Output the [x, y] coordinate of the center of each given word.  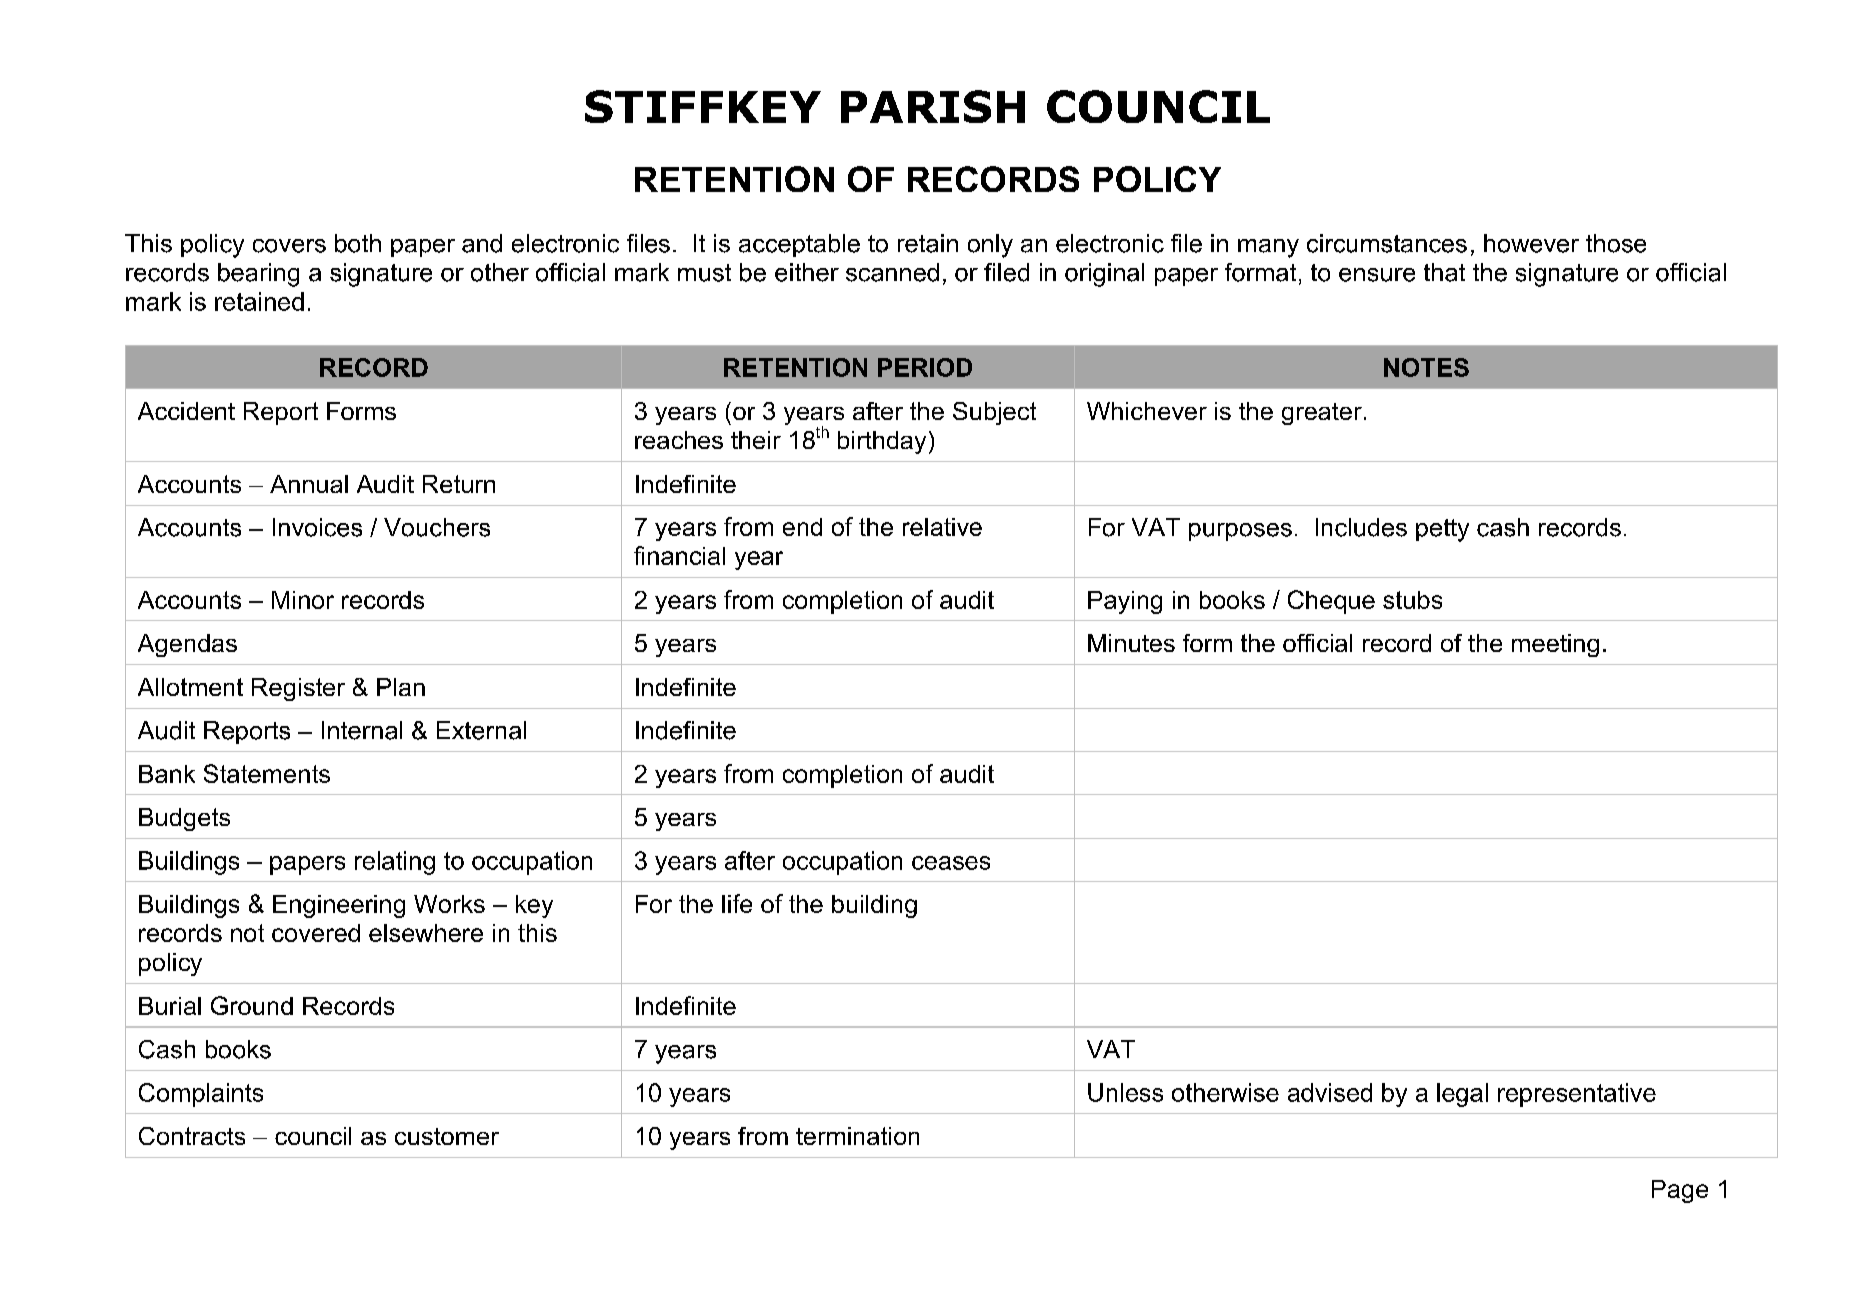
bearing [258, 275]
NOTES [1426, 367]
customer [447, 1136]
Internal [362, 730]
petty [1442, 530]
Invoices [317, 527]
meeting [1555, 645]
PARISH [933, 106]
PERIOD [925, 367]
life [737, 903]
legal [1462, 1095]
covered [316, 933]
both [358, 243]
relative [942, 527]
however [1531, 243]
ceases [951, 863]
